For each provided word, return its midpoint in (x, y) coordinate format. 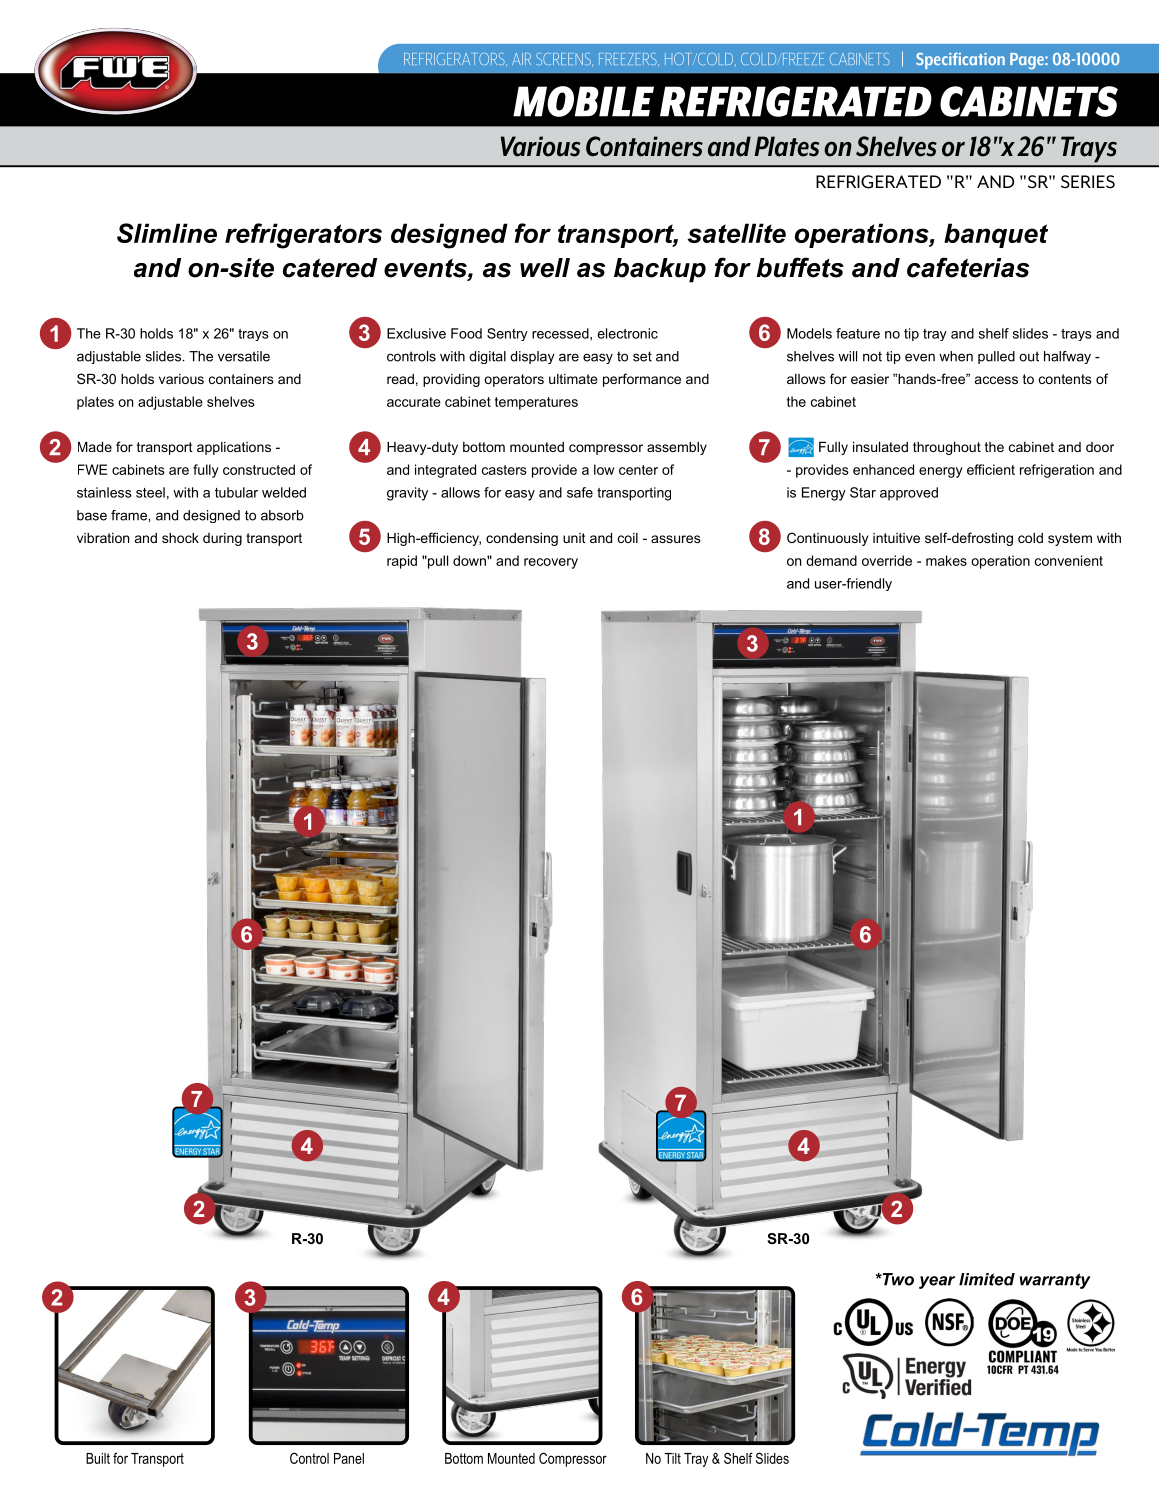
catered (330, 268)
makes (946, 560)
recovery (551, 563)
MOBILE (583, 101)
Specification (960, 61)
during (222, 539)
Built (98, 1458)
